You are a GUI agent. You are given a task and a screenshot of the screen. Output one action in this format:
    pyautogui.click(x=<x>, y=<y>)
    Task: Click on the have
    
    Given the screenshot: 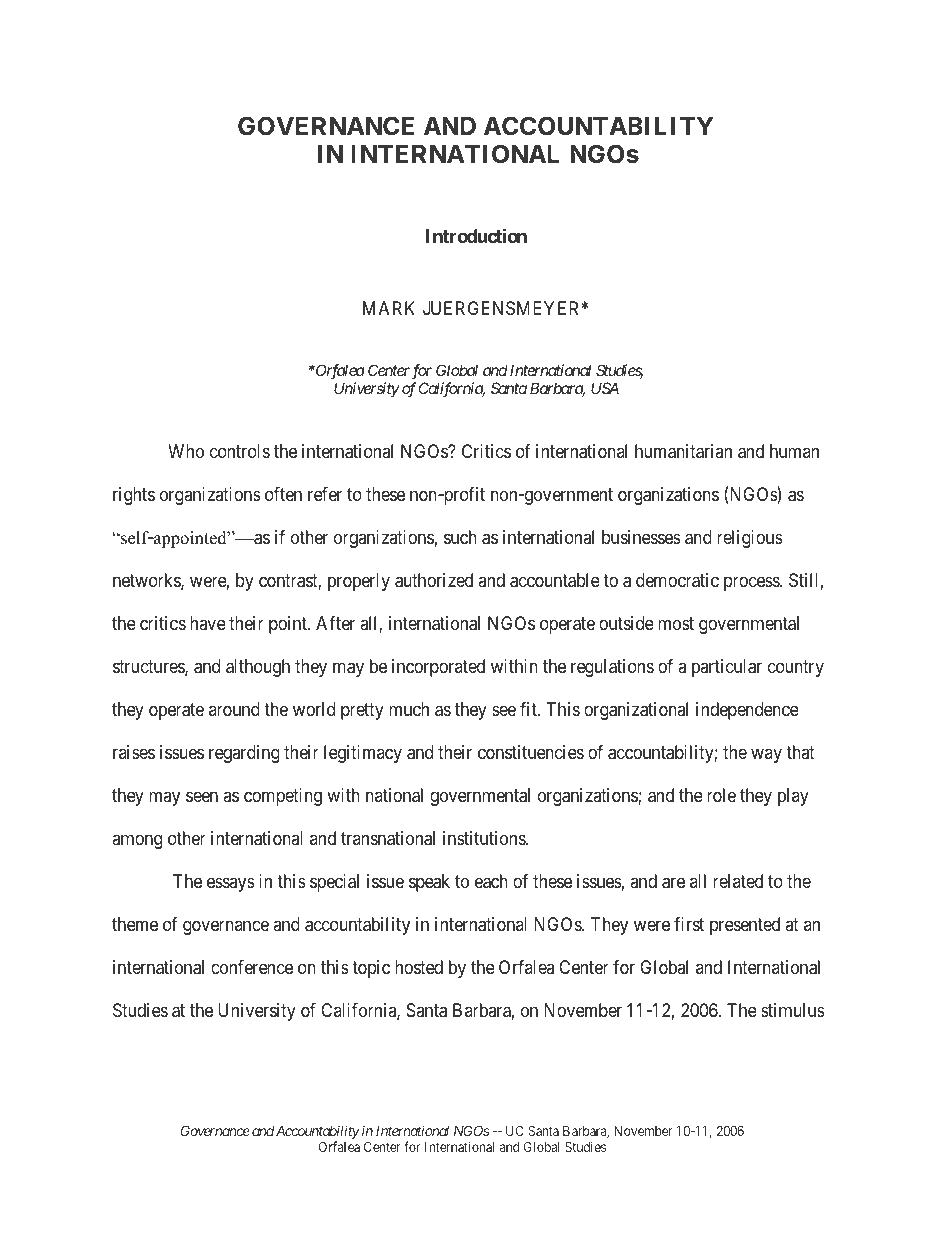 What is the action you would take?
    pyautogui.click(x=208, y=623)
